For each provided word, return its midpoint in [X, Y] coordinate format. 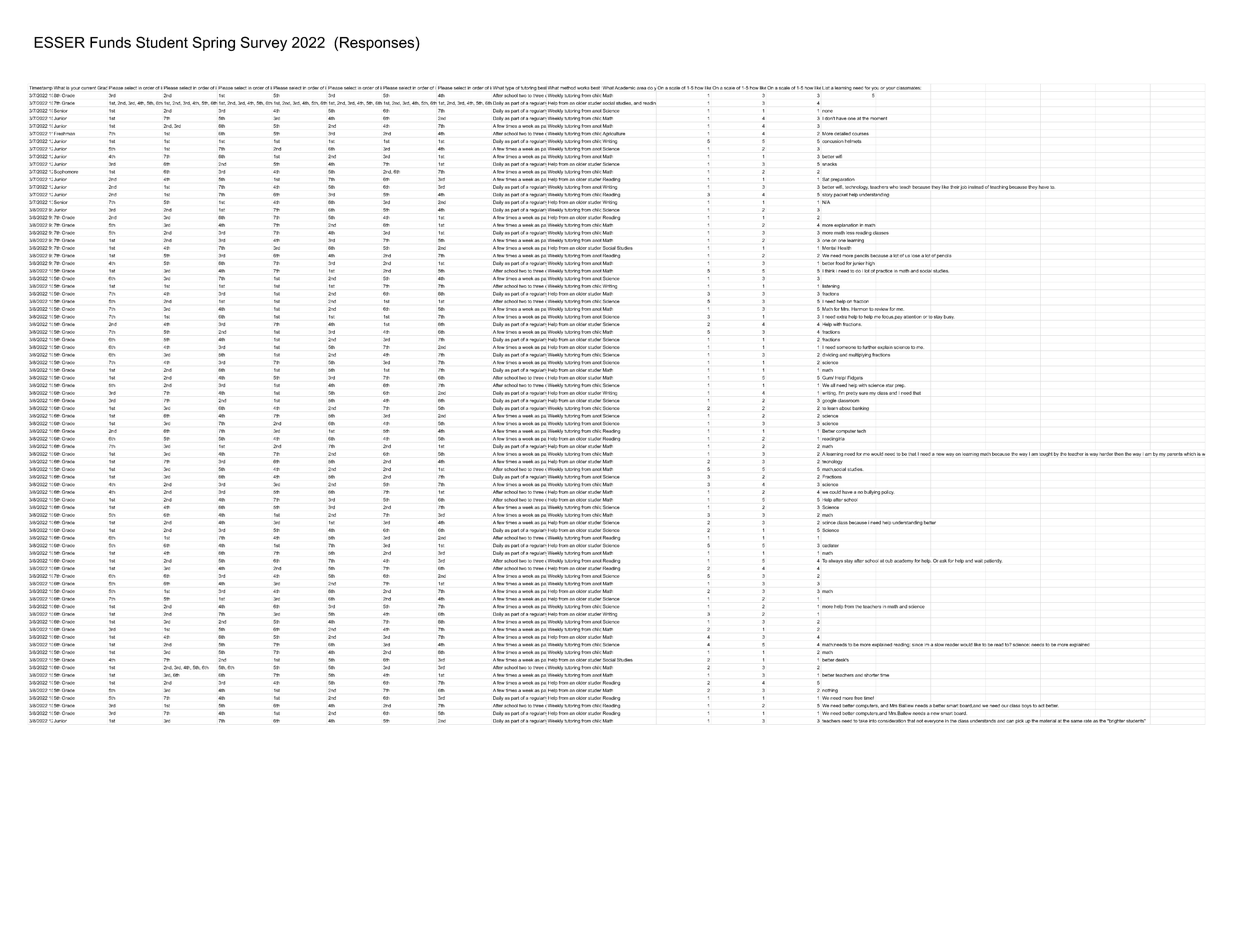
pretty [852, 394]
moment [878, 118]
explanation [846, 225]
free [858, 698]
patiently [993, 561]
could [835, 492]
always [835, 561]
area [641, 88]
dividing [830, 355]
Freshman [63, 133]
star [890, 385]
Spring [213, 43]
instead [976, 187]
